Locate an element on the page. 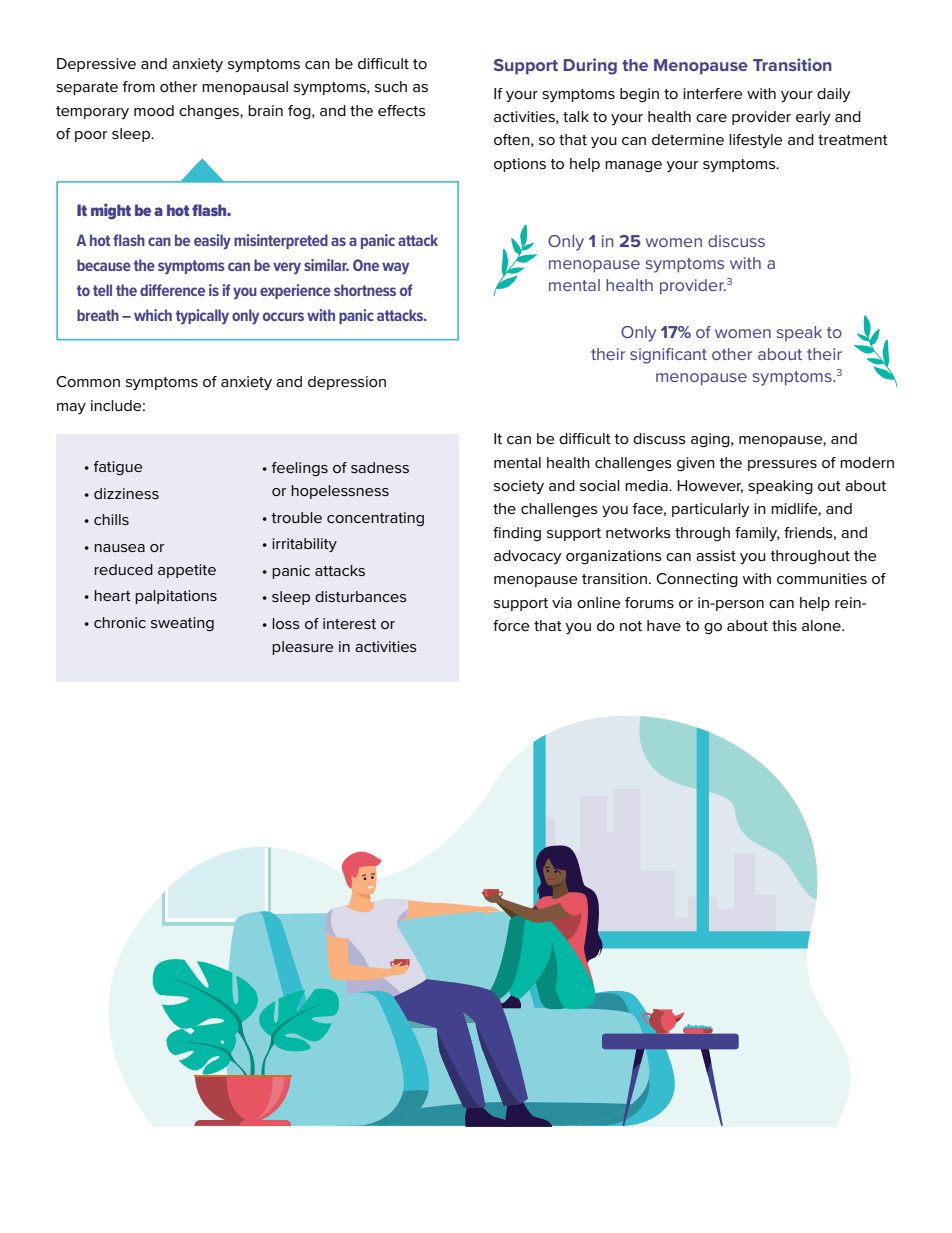 The image size is (952, 1233). pressures is located at coordinates (782, 465).
